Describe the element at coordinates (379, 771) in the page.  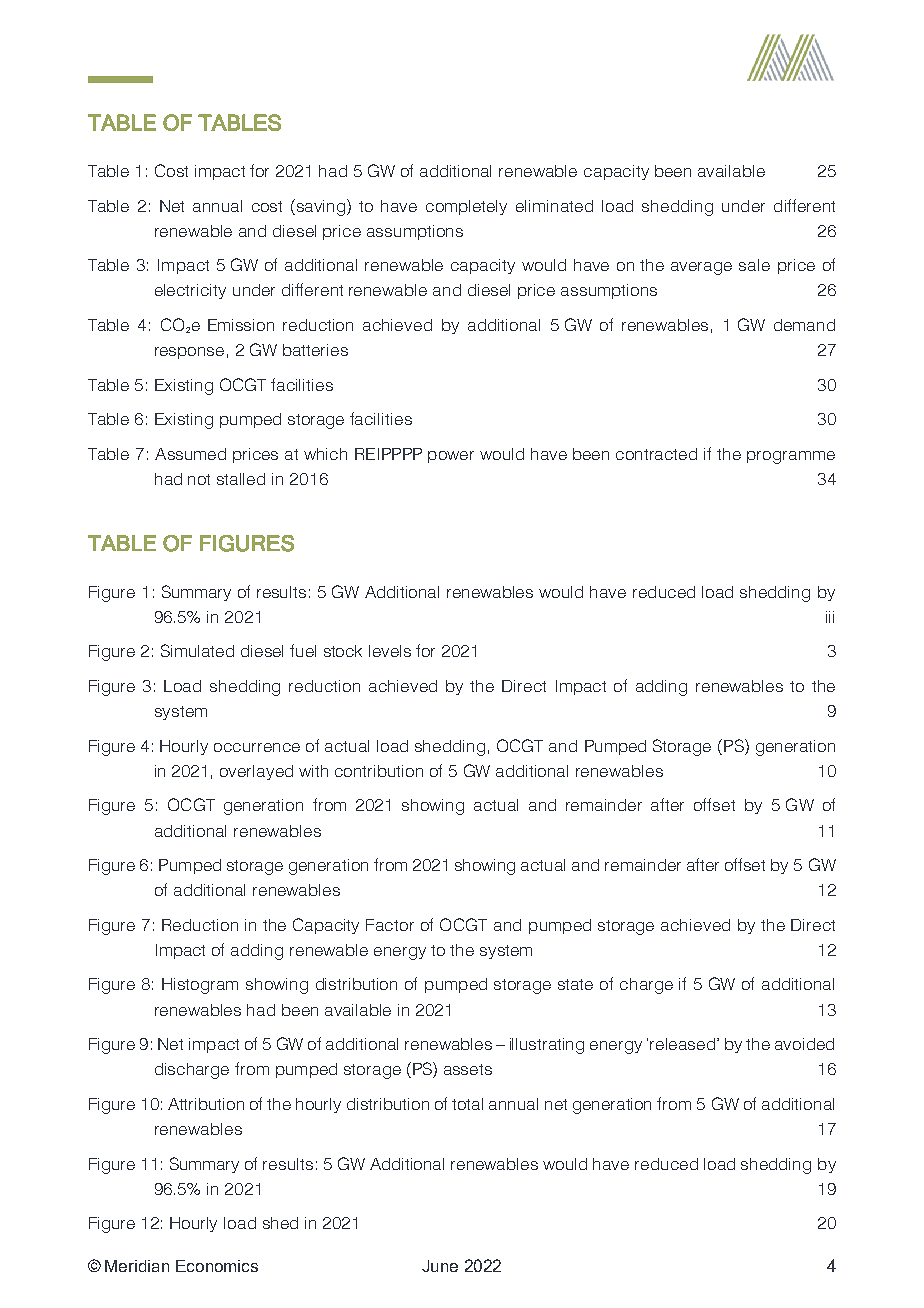
I see `contribution` at that location.
